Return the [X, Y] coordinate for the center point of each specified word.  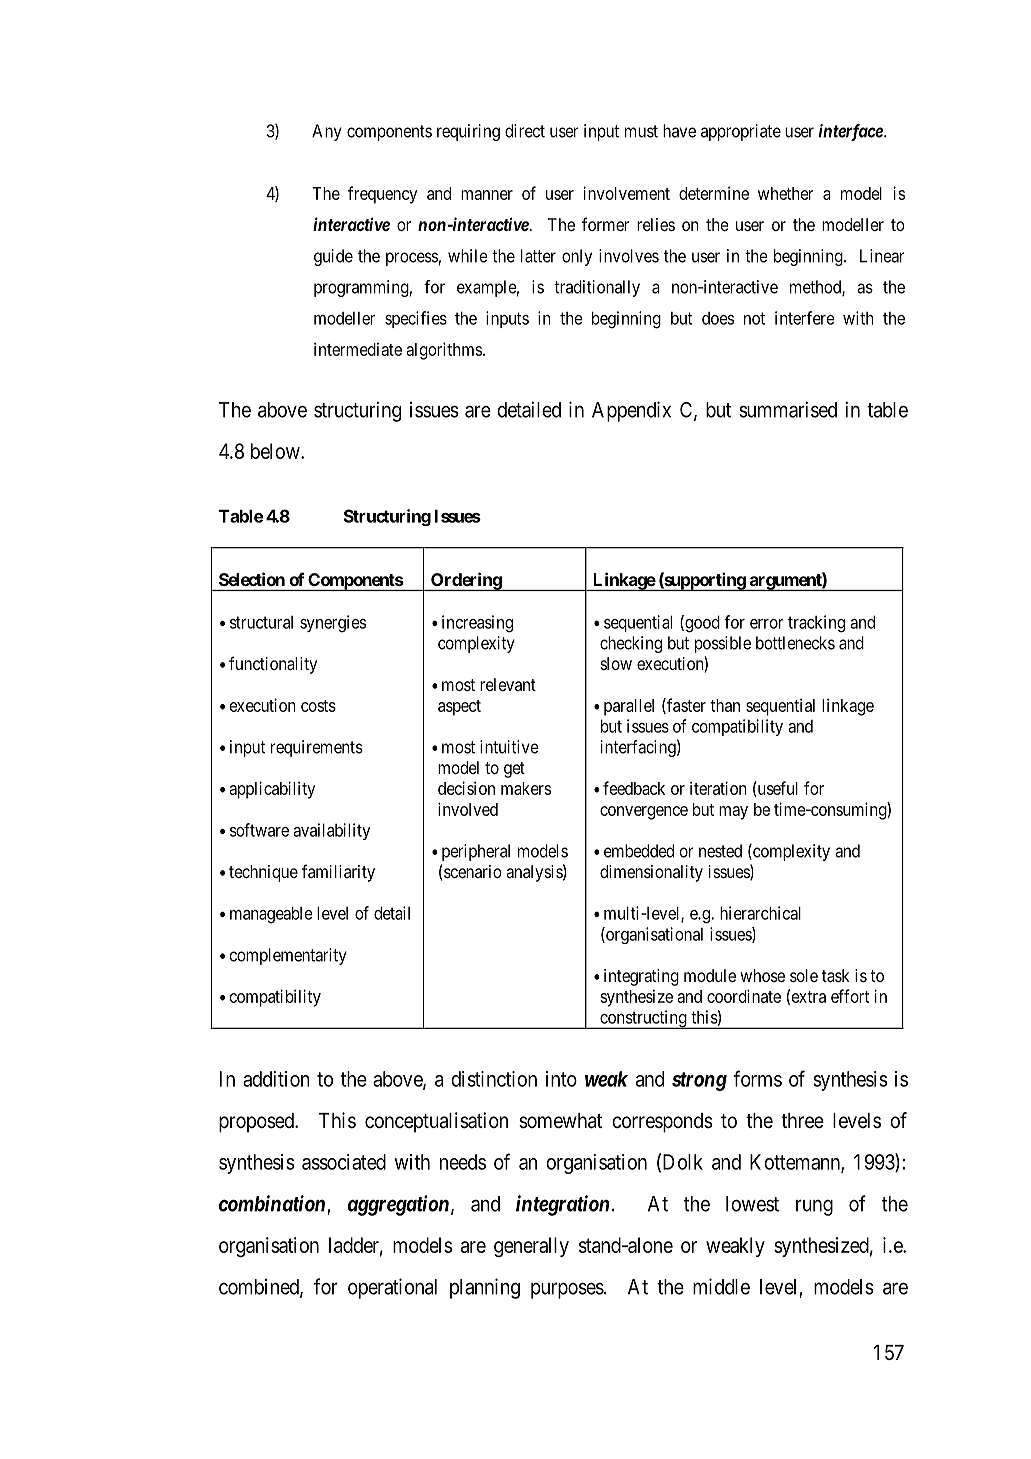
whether [786, 193]
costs [318, 706]
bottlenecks [795, 643]
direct [525, 131]
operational [392, 1288]
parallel [629, 707]
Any [327, 132]
